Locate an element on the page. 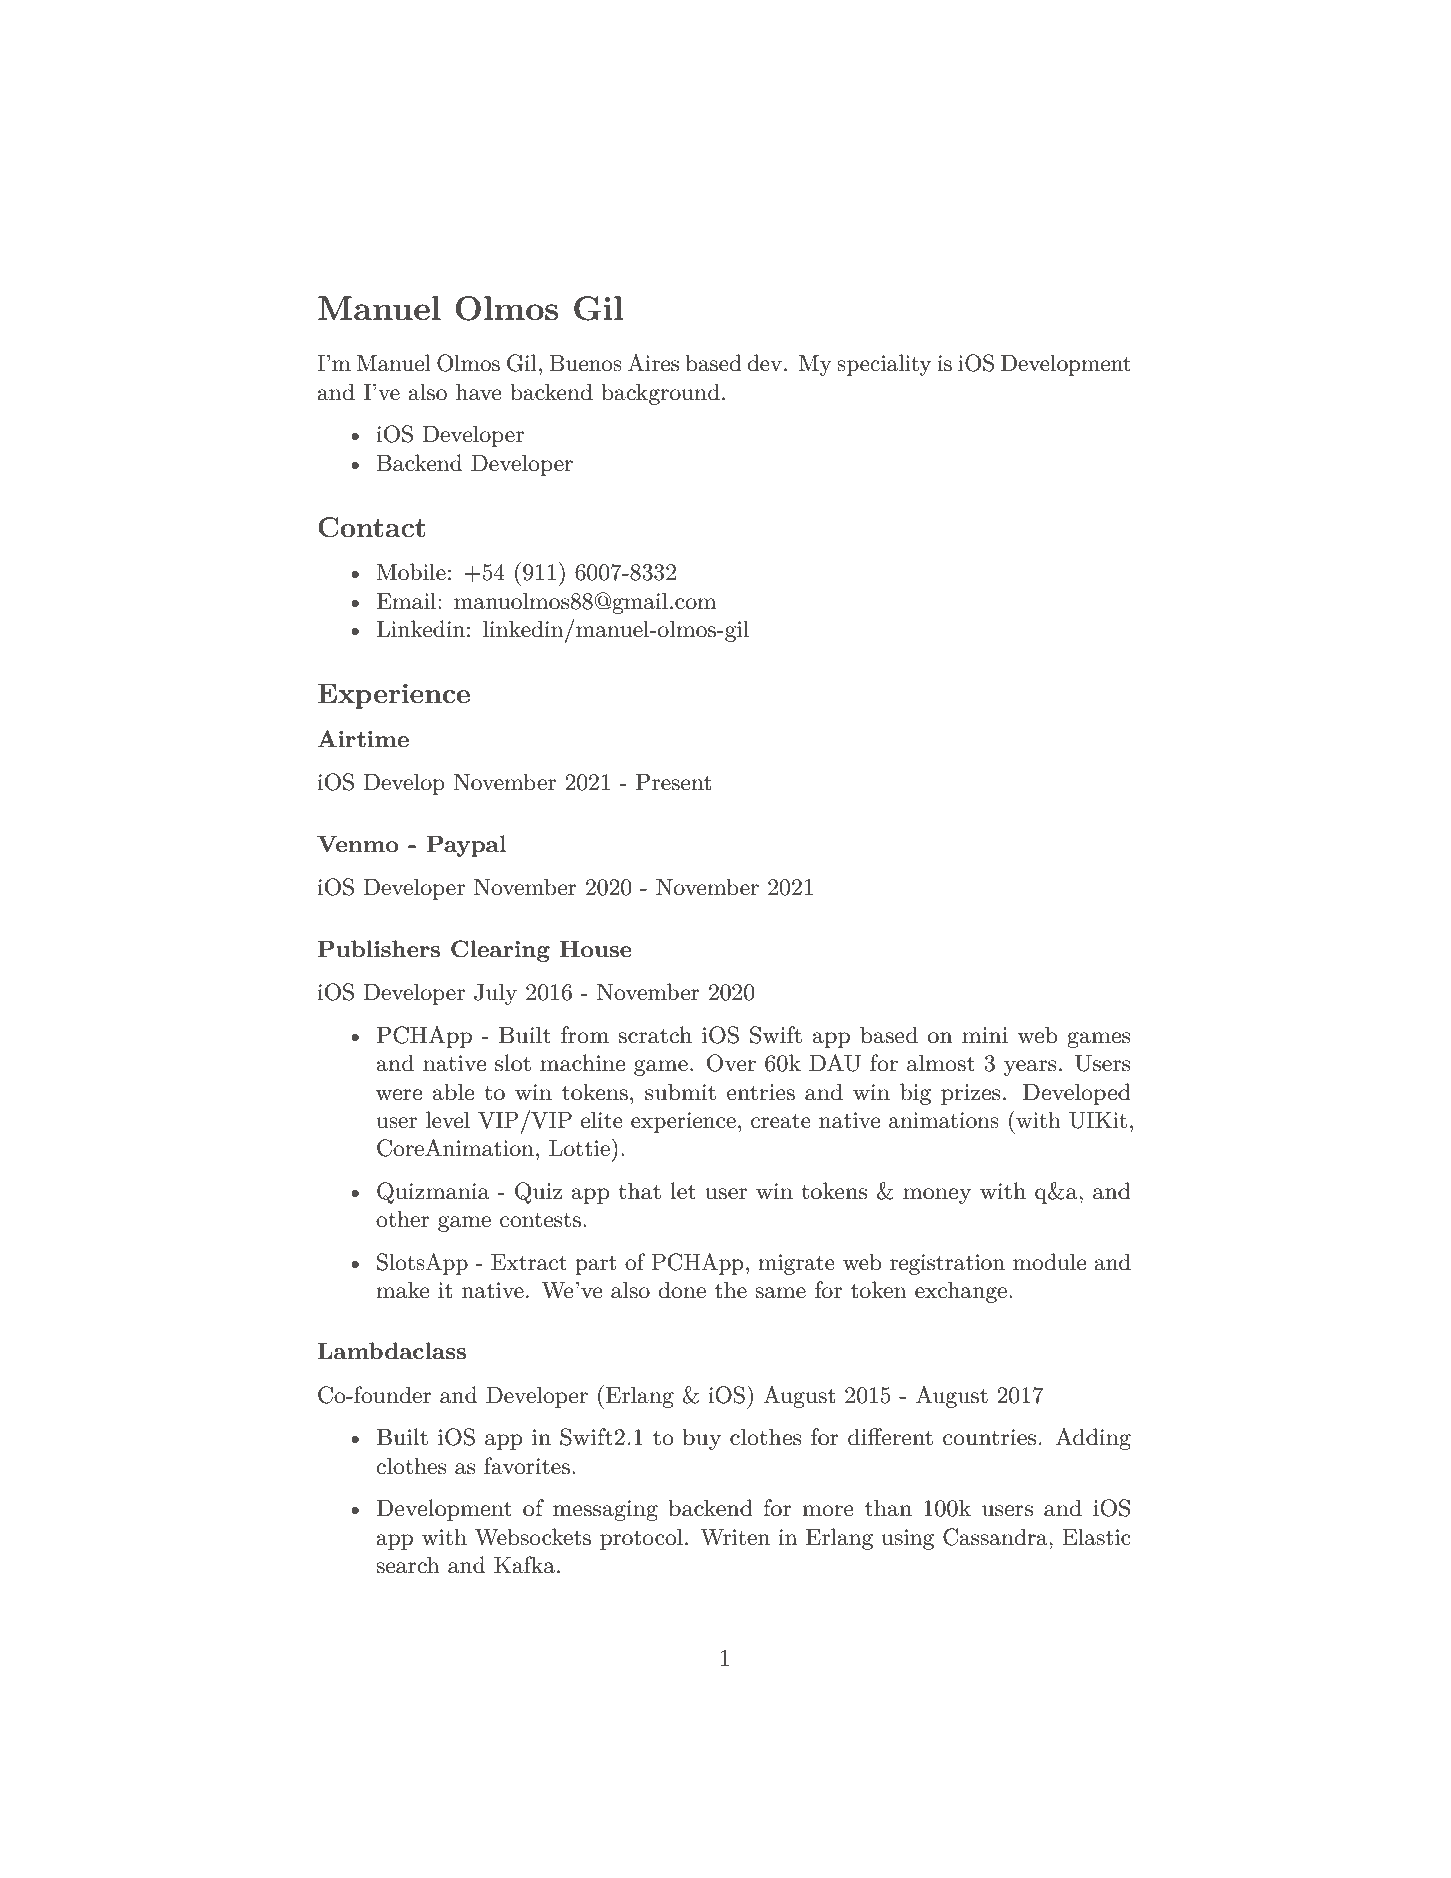 This image has height=1878, width=1451. speciality is located at coordinates (884, 365).
